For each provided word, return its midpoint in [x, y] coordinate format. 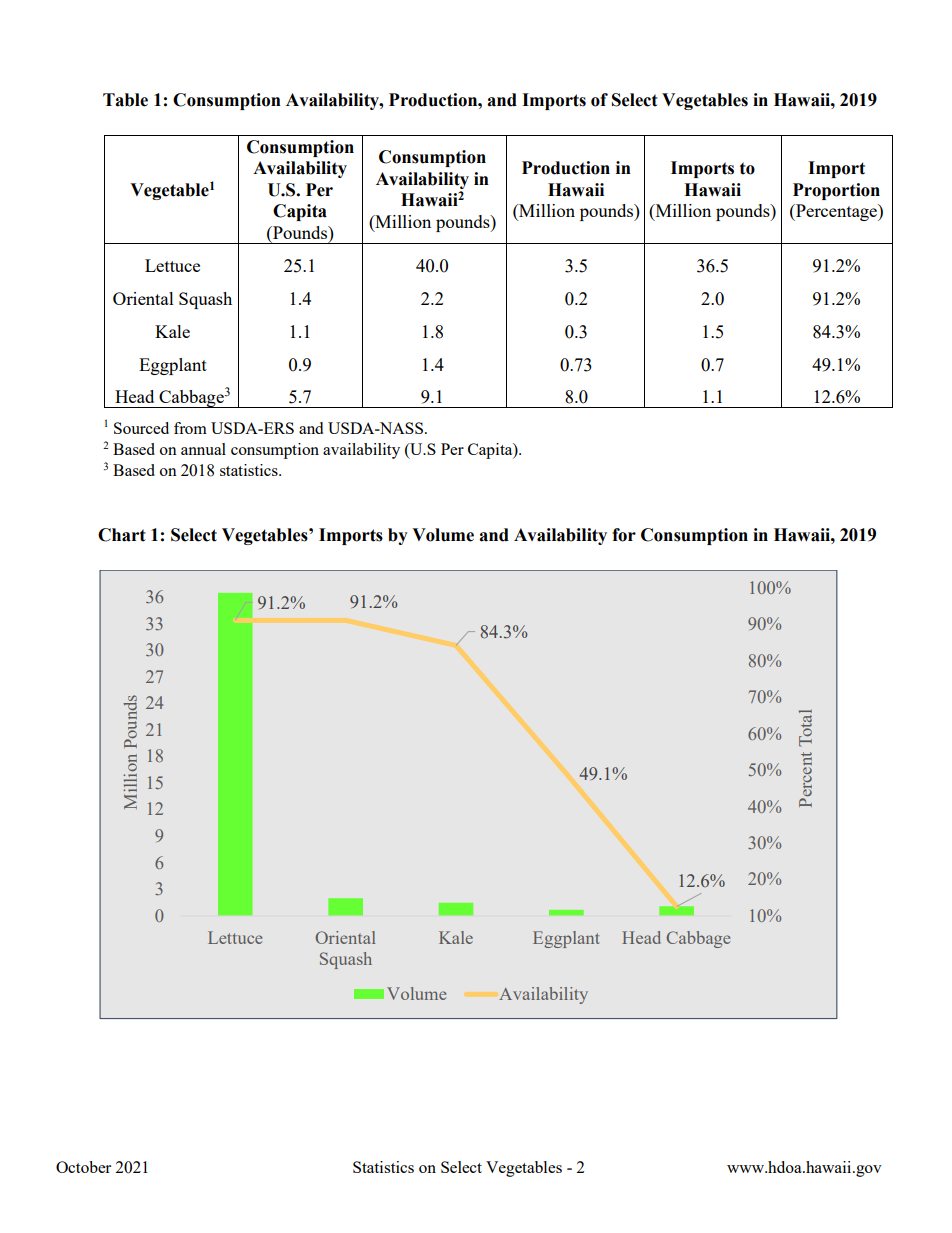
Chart [122, 535]
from [190, 428]
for [624, 535]
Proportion [836, 191]
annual [203, 449]
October [83, 1167]
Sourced [141, 428]
